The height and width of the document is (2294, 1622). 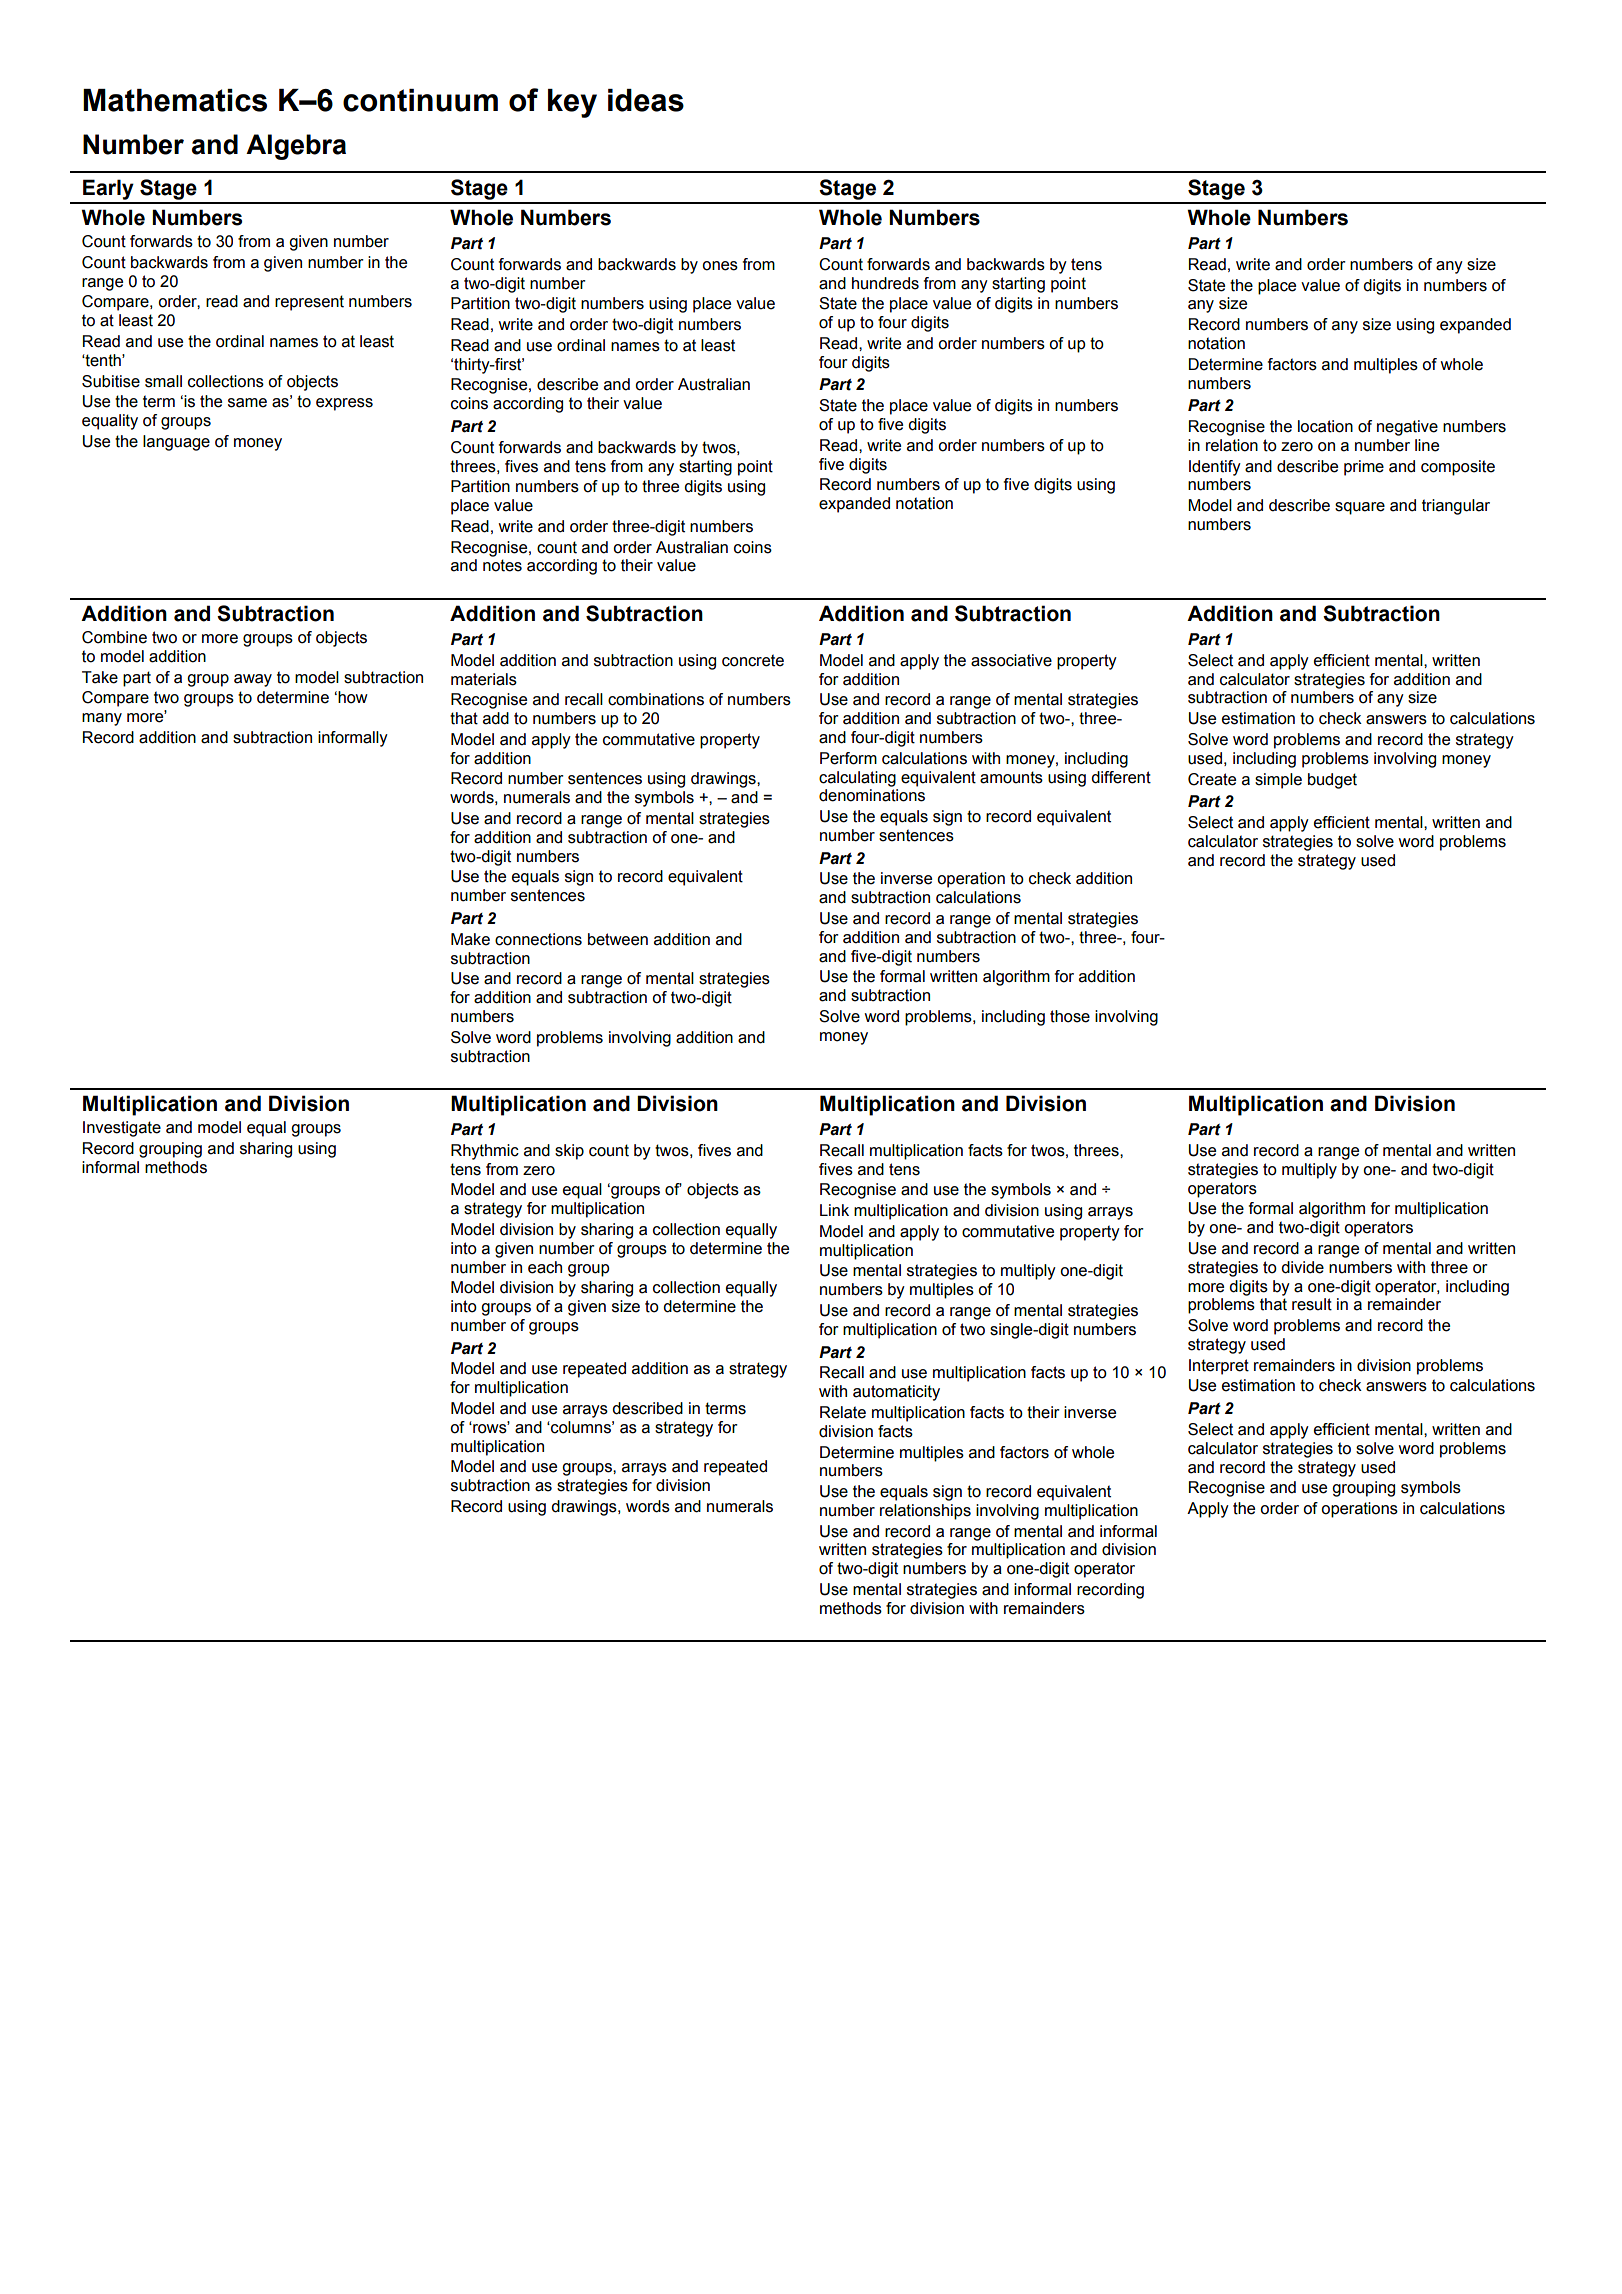 What do you see at coordinates (646, 100) in the document?
I see `ideas` at bounding box center [646, 100].
